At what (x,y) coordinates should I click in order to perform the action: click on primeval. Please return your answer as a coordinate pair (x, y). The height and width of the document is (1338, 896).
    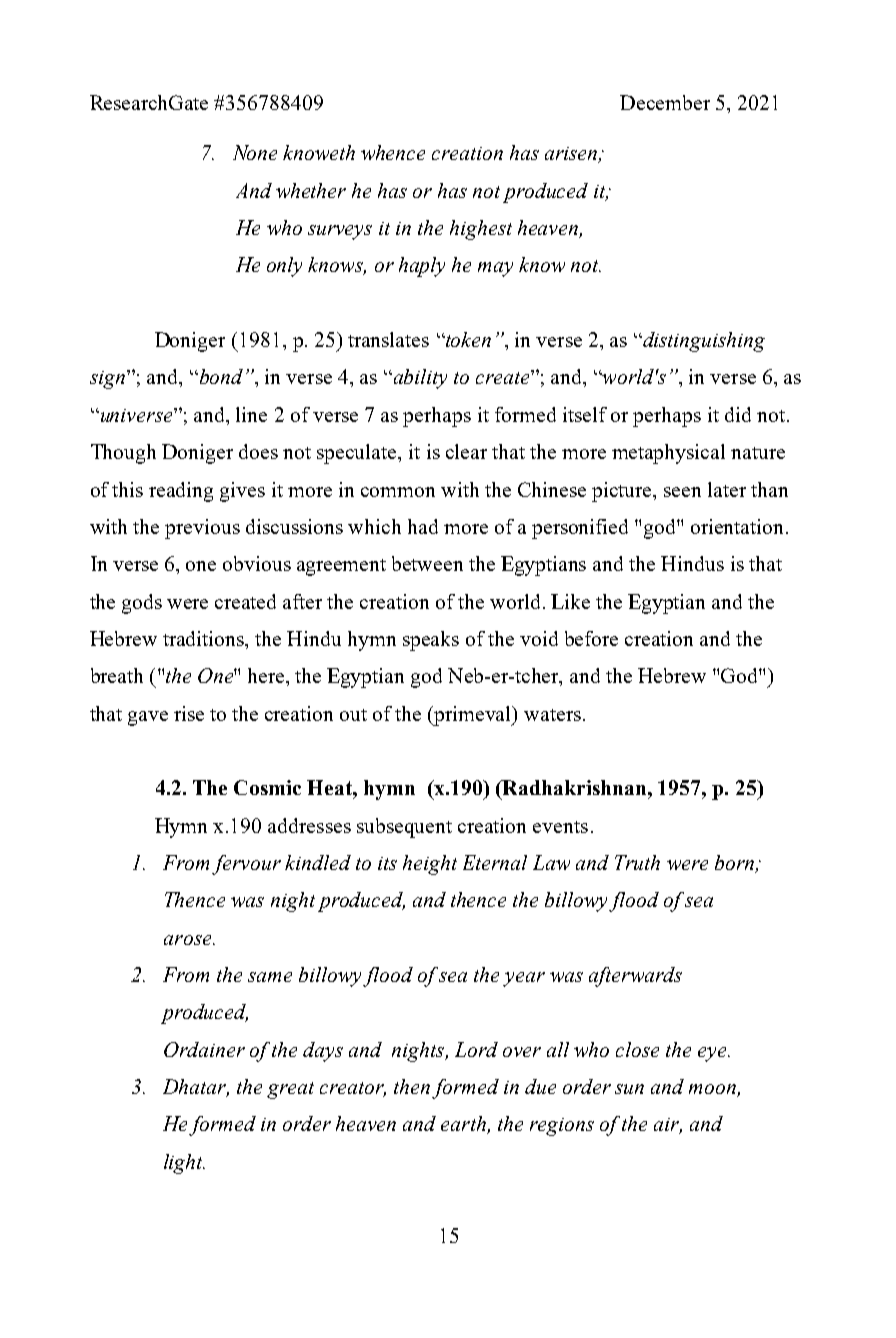
    Looking at the image, I should click on (473, 716).
